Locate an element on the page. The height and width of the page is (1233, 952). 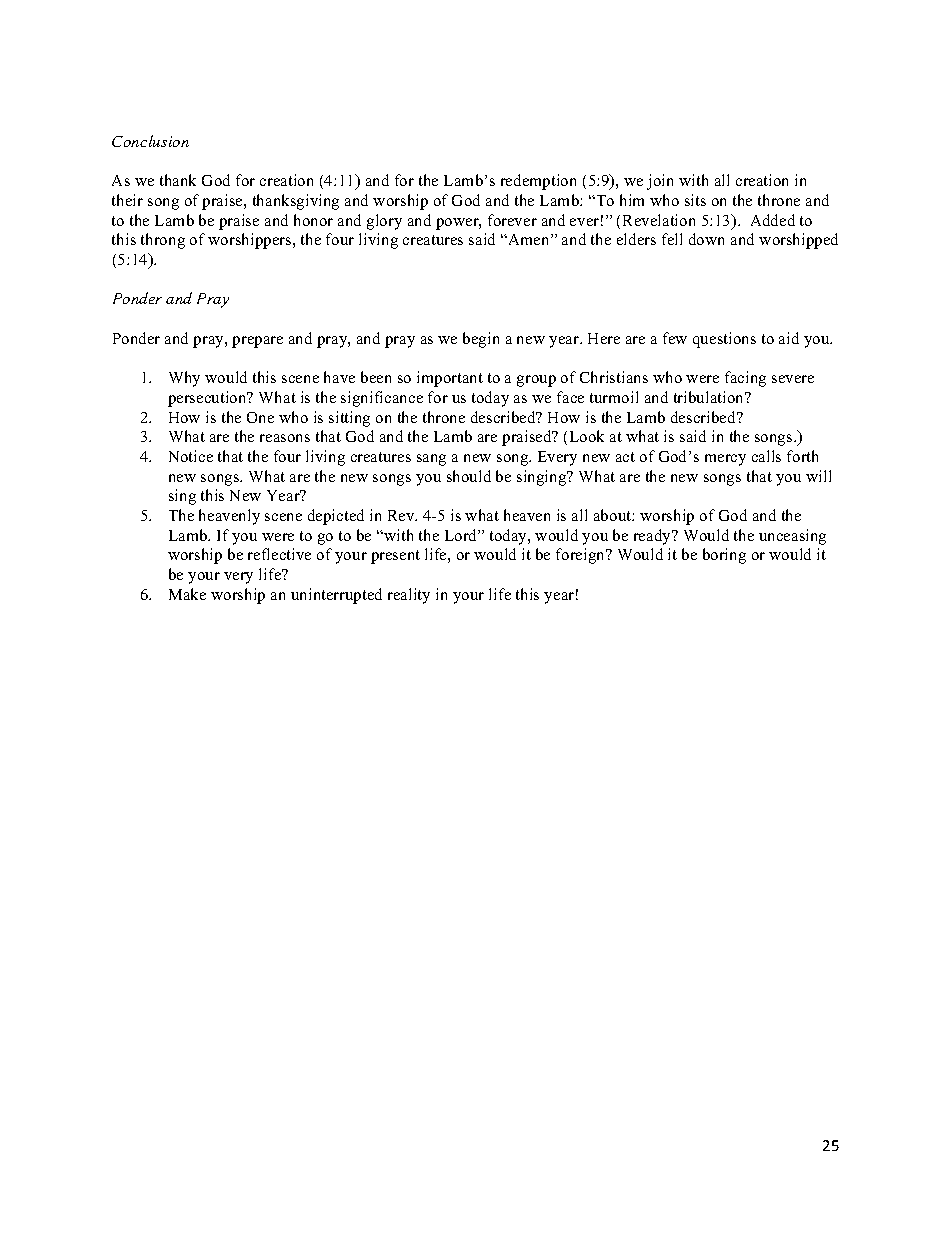
reality is located at coordinates (409, 596).
